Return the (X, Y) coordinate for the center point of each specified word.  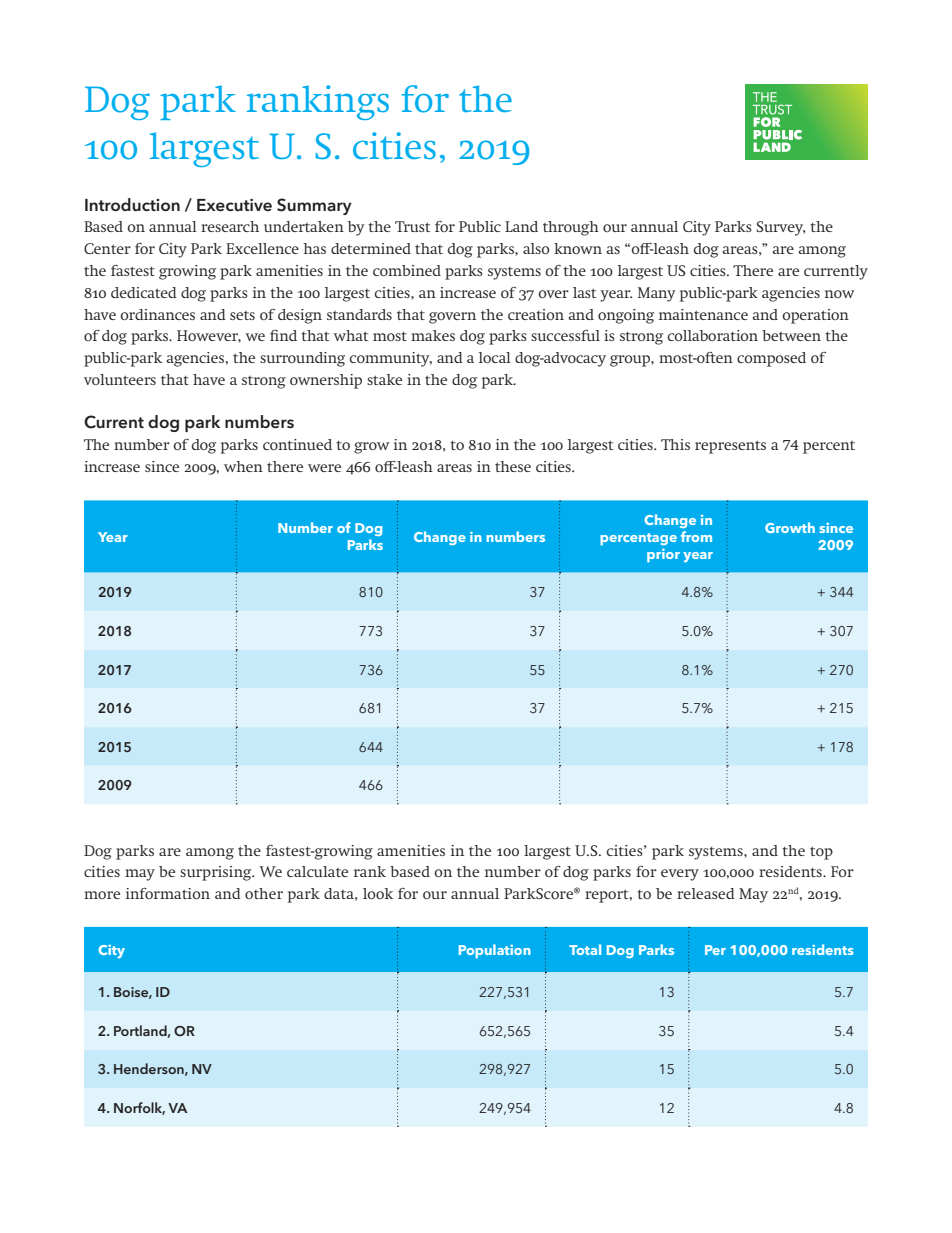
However (209, 336)
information (168, 893)
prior (663, 555)
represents (730, 447)
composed (771, 359)
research (230, 226)
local (495, 357)
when (243, 466)
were (324, 468)
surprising (217, 873)
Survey (780, 228)
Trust (413, 226)
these (513, 466)
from (696, 536)
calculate (317, 871)
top (821, 853)
